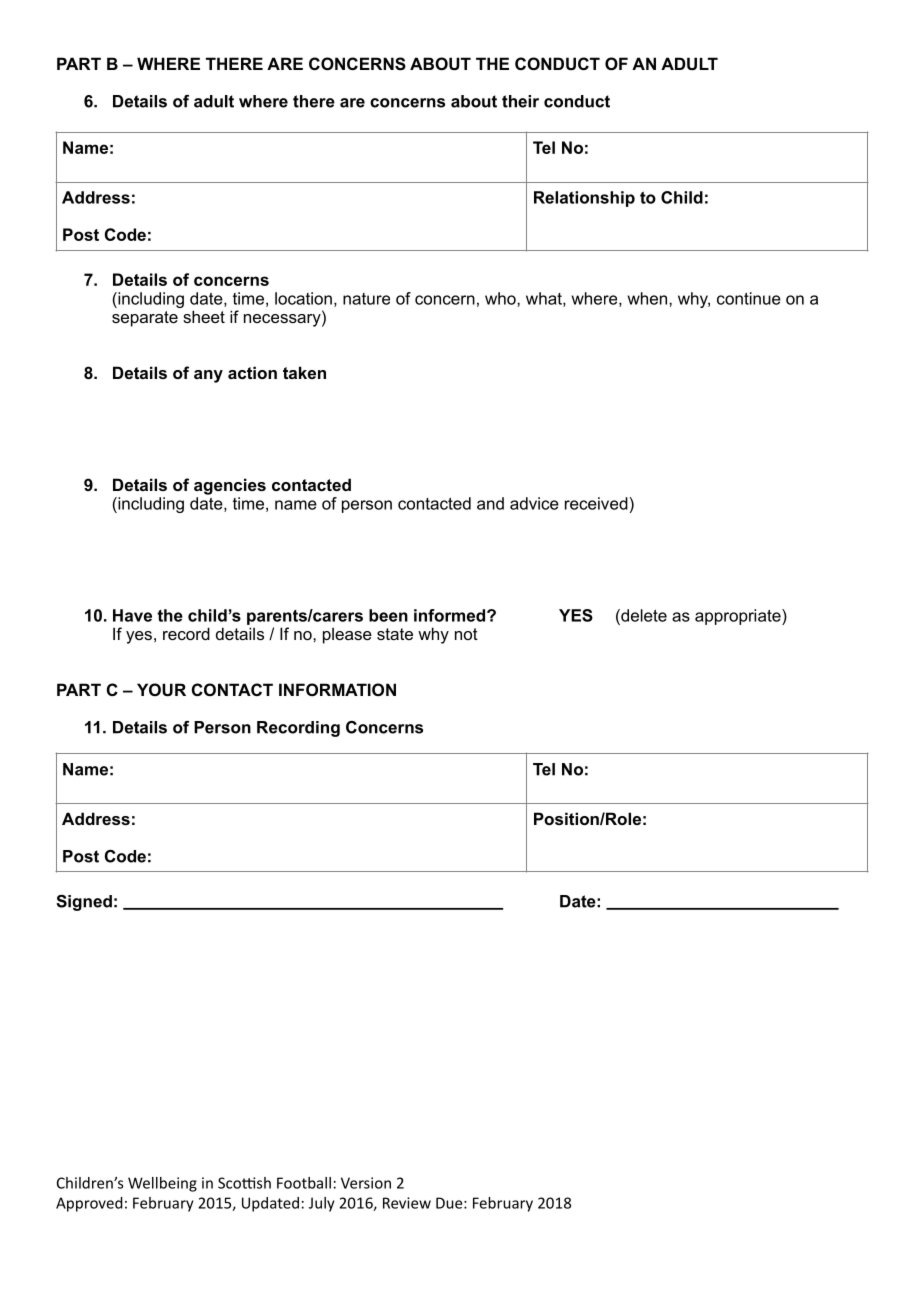 This image has height=1308, width=924. What do you see at coordinates (597, 503) in the image?
I see `received` at bounding box center [597, 503].
